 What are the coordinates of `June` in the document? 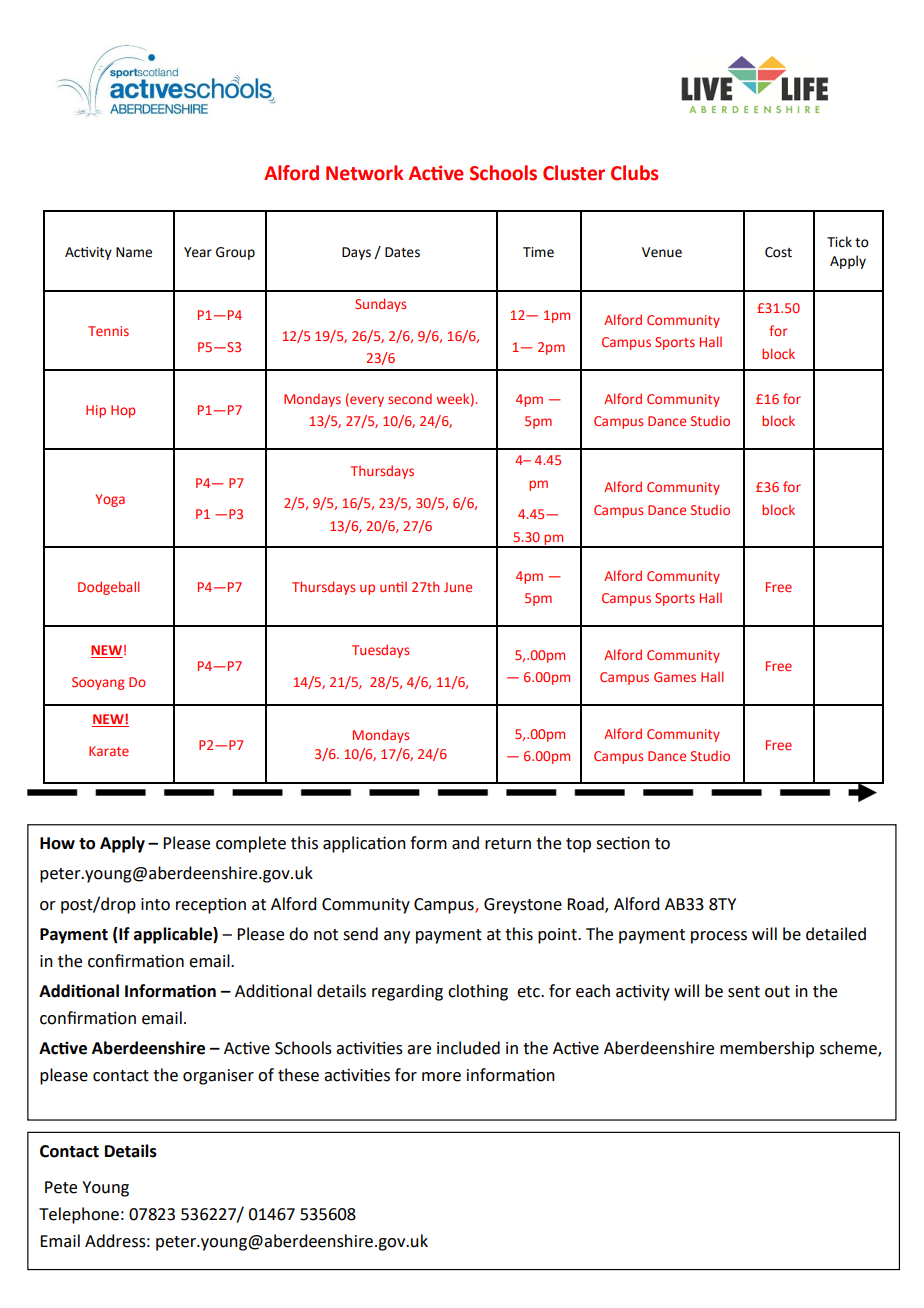 It's located at (458, 587).
